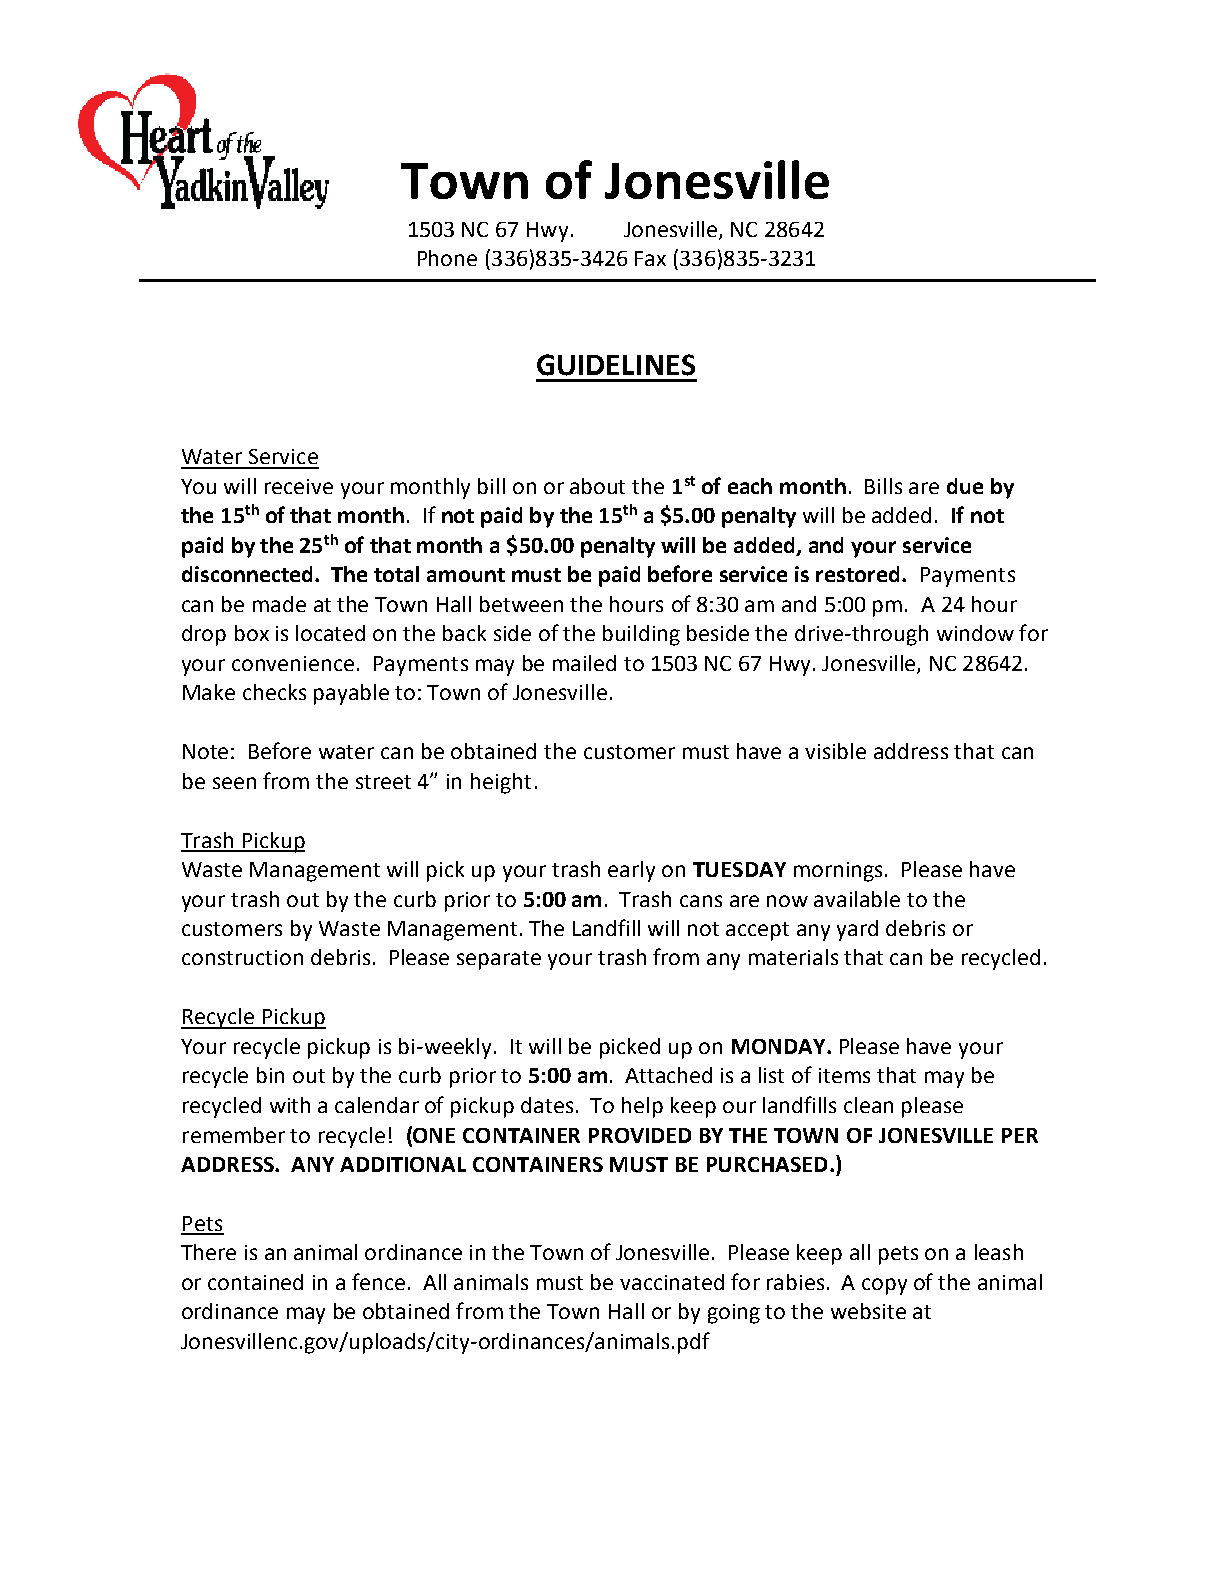 This page has height=1594, width=1232. Describe the element at coordinates (242, 957) in the page. I see `construction` at that location.
